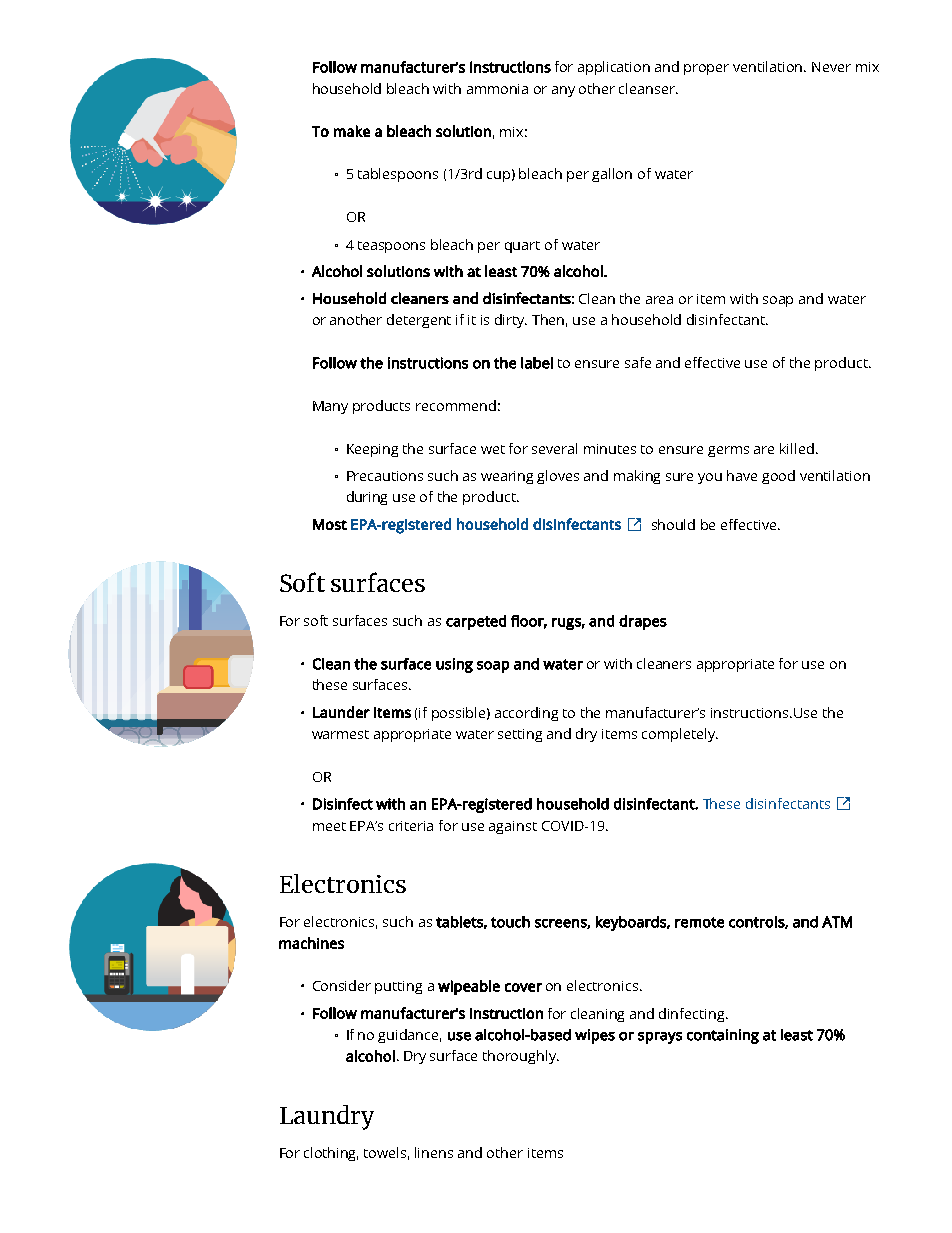 This screenshot has width=952, height=1233. I want to click on Laundry, so click(327, 1117).
